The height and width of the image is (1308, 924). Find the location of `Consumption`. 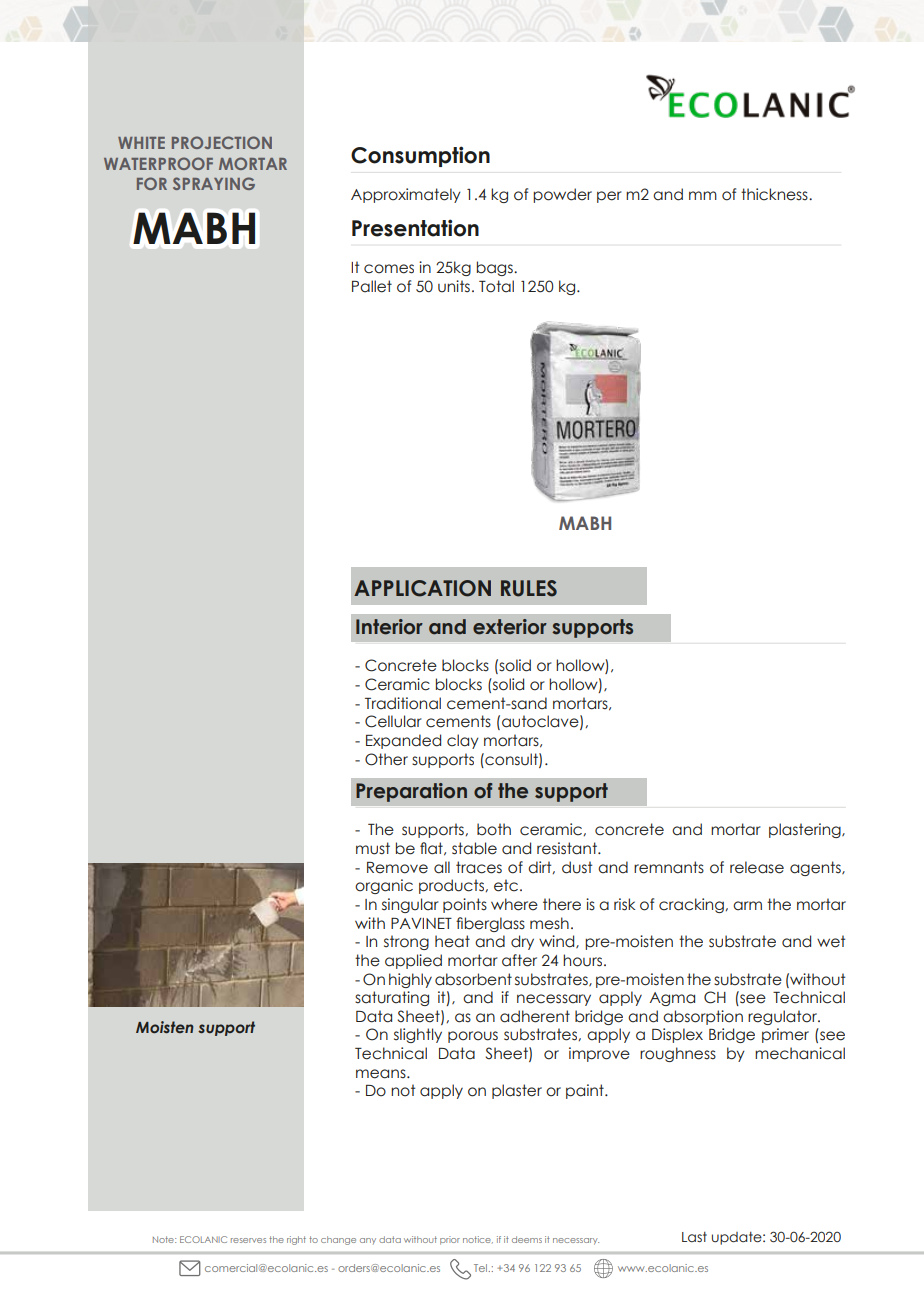

Consumption is located at coordinates (420, 156).
